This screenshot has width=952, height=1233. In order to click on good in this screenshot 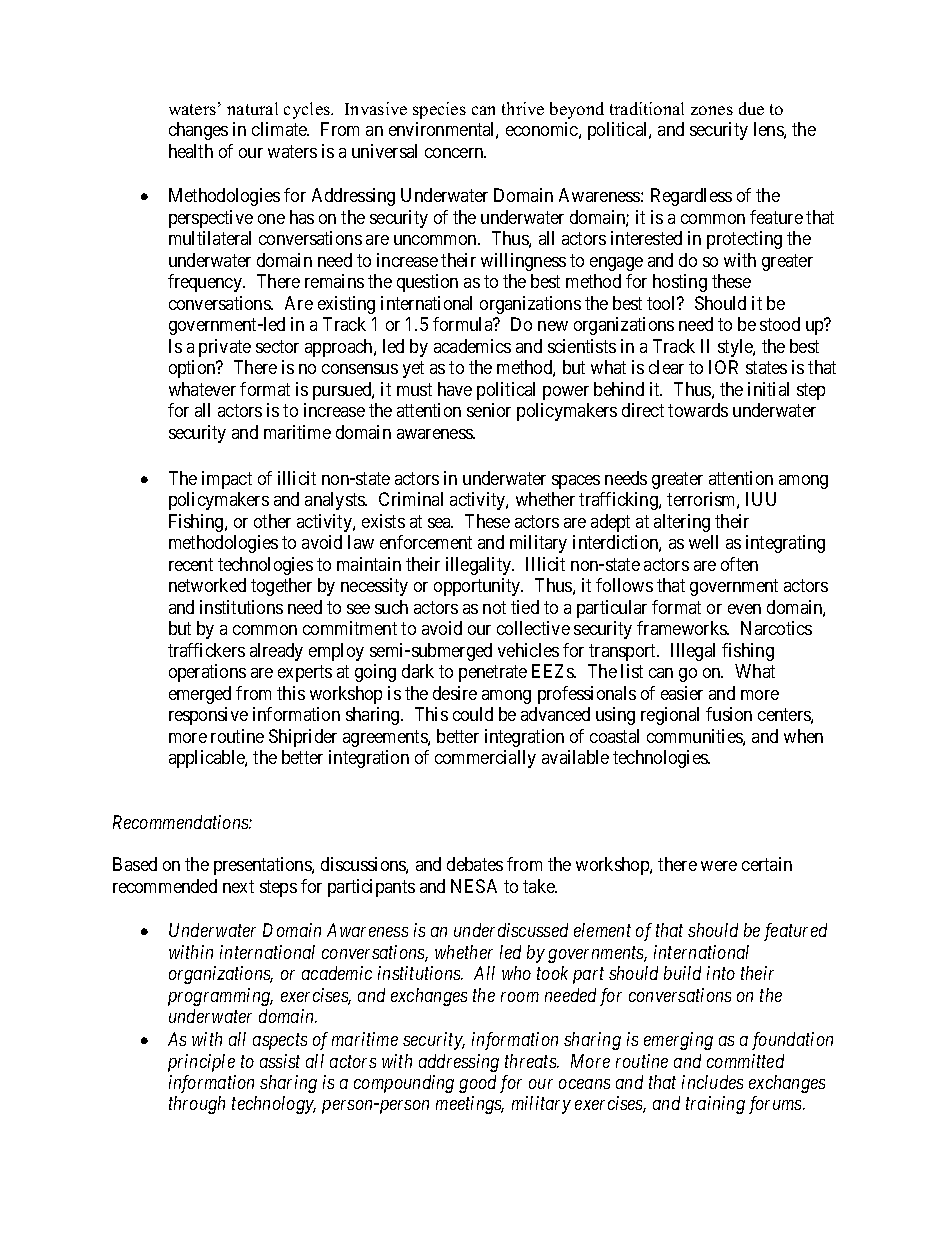, I will do `click(477, 1084)`.
